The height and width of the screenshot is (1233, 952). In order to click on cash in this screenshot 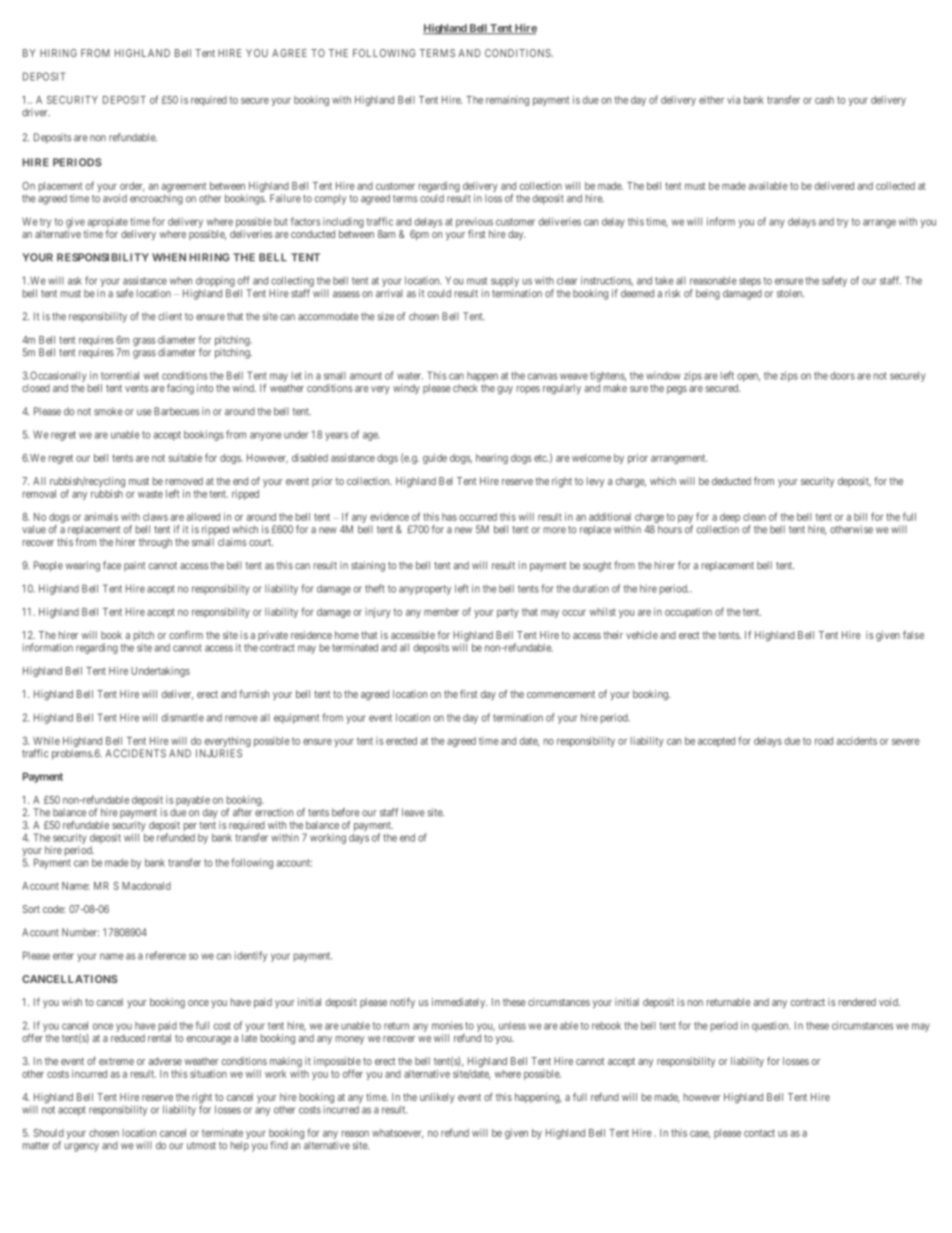, I will do `click(824, 100)`.
